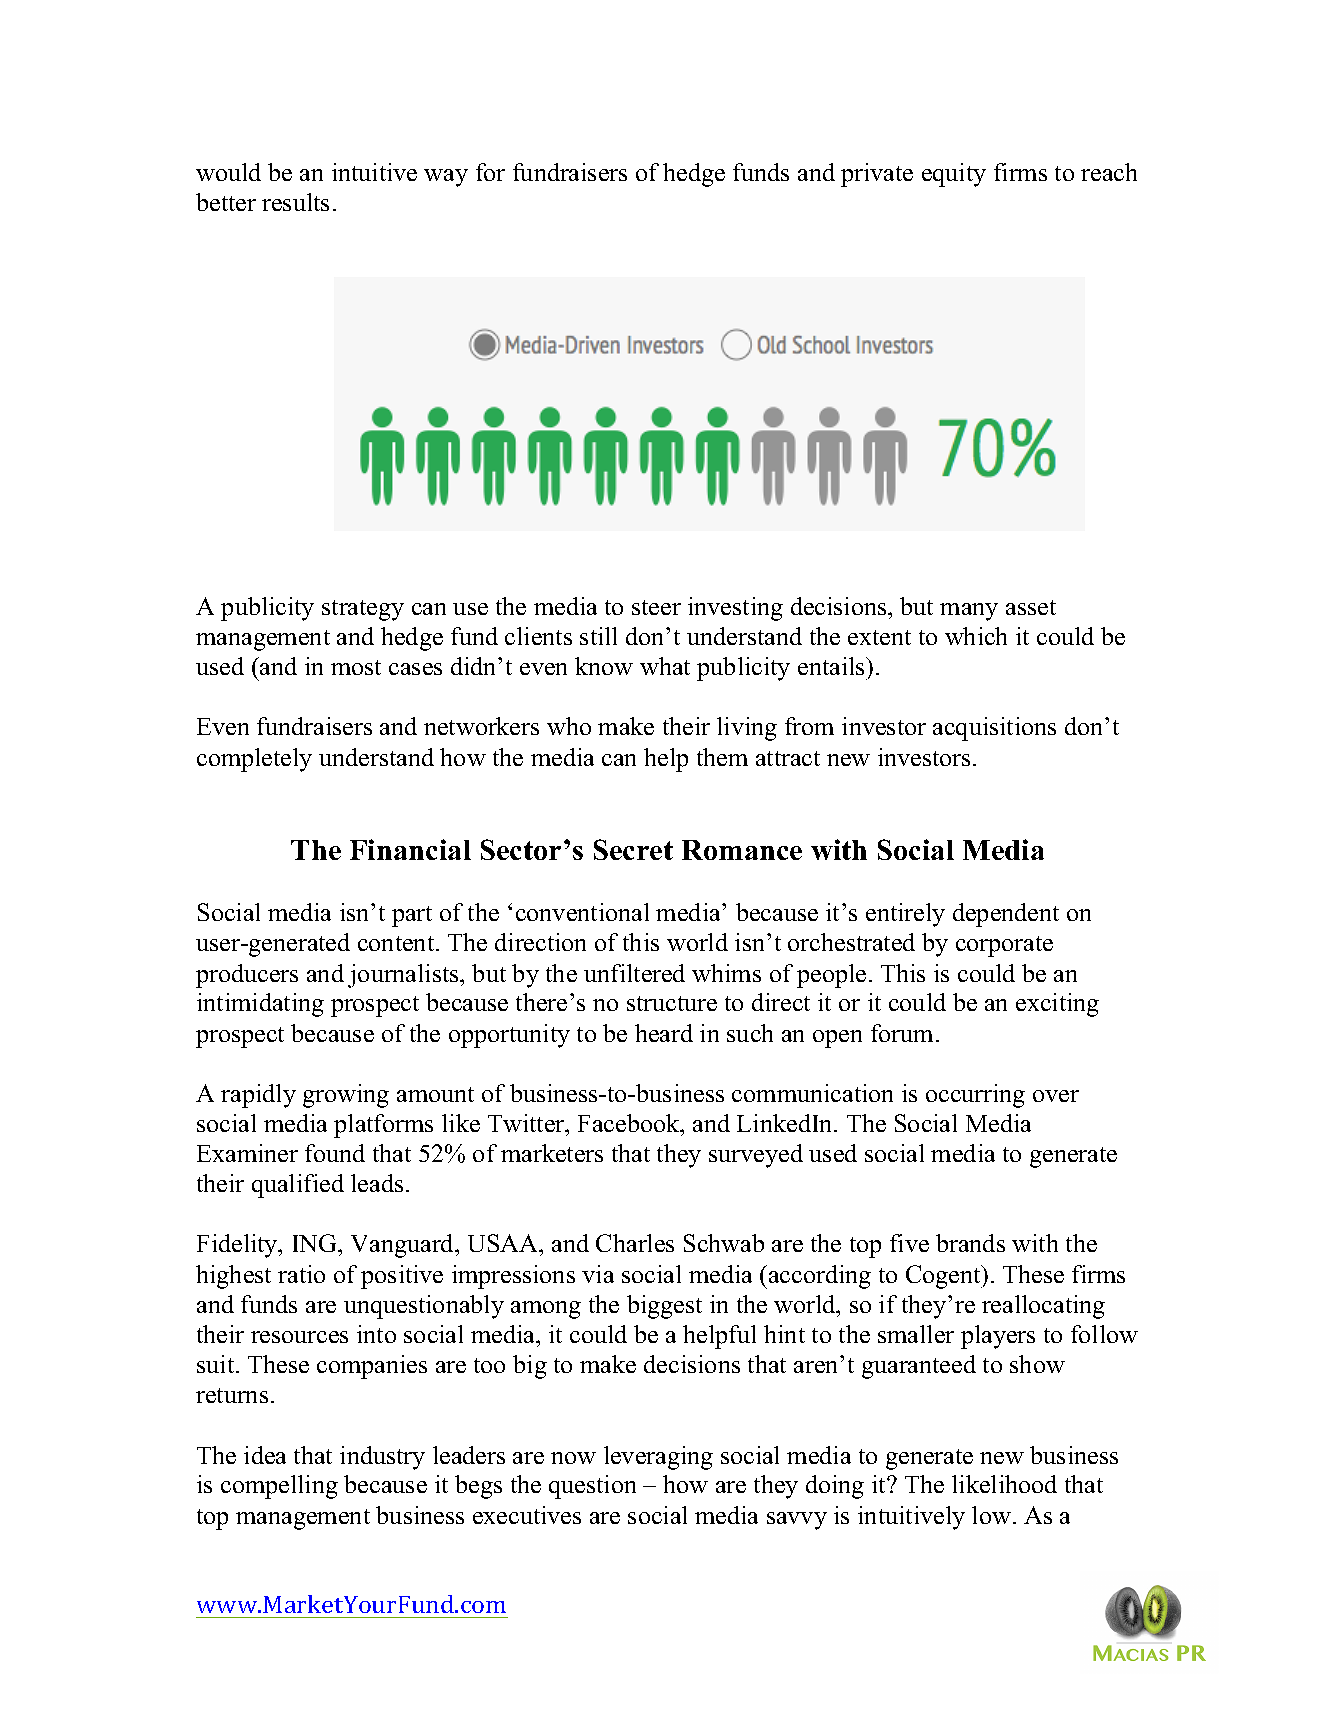  Describe the element at coordinates (656, 607) in the screenshot. I see `steer` at that location.
